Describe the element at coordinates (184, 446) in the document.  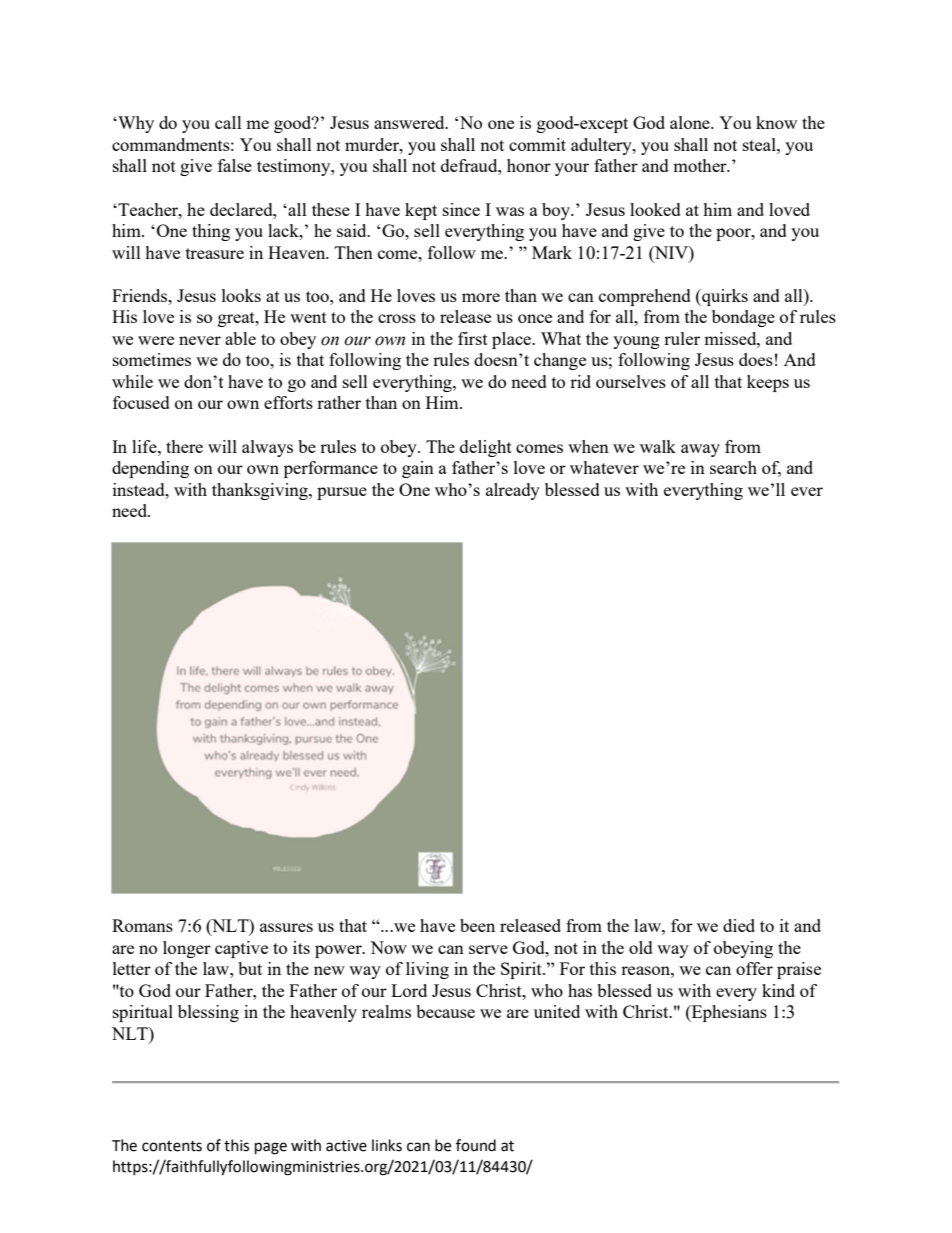
I see `there` at that location.
